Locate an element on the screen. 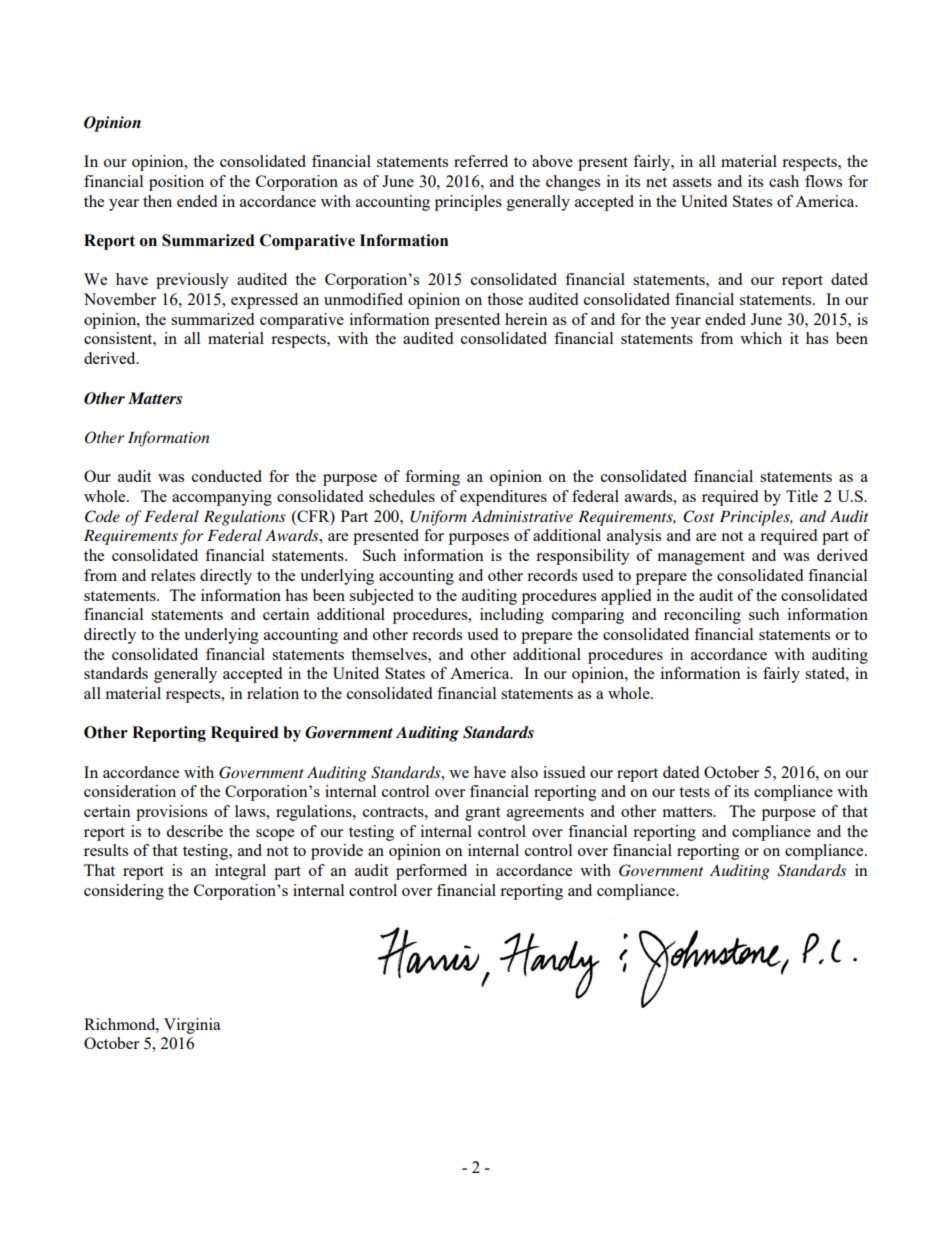 Image resolution: width=952 pixels, height=1233 pixels. describe is located at coordinates (194, 831).
